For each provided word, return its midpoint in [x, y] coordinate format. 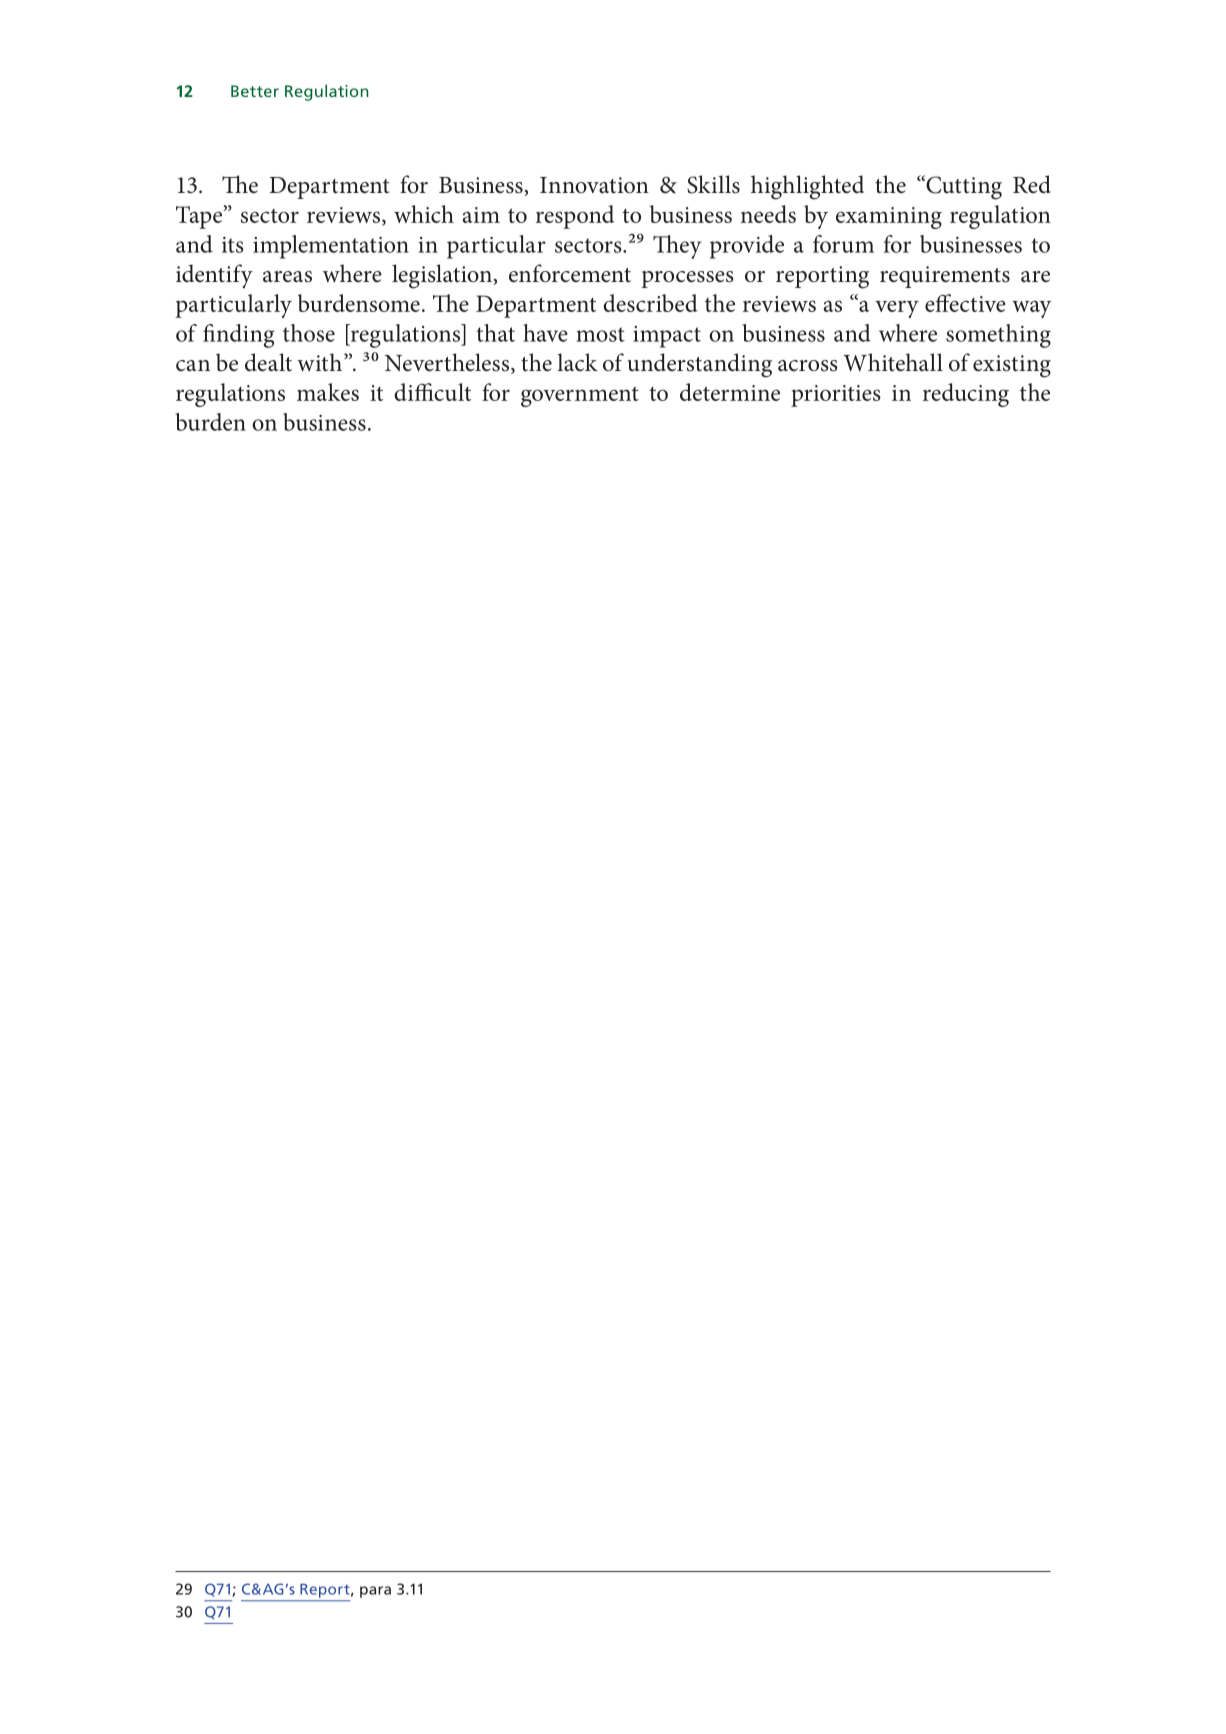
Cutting [963, 187]
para [375, 1592]
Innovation [594, 185]
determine [730, 392]
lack [577, 362]
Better [255, 91]
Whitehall [893, 362]
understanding [699, 365]
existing [1012, 366]
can [193, 366]
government [580, 397]
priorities [836, 396]
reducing [966, 395]
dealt [268, 362]
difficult [432, 392]
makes [328, 392]
